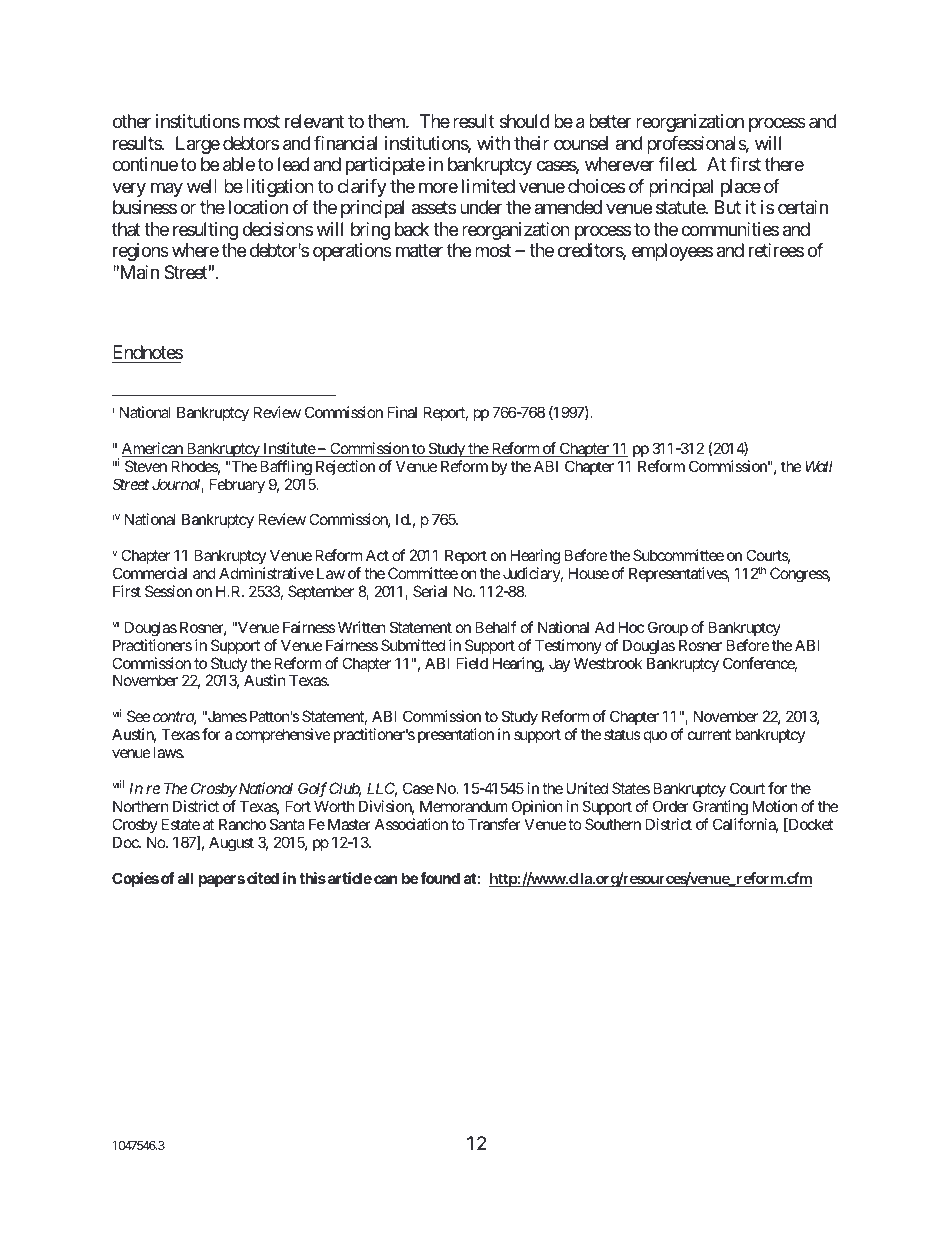 The width and height of the document is (952, 1233). Describe the element at coordinates (231, 844) in the document. I see `August` at that location.
